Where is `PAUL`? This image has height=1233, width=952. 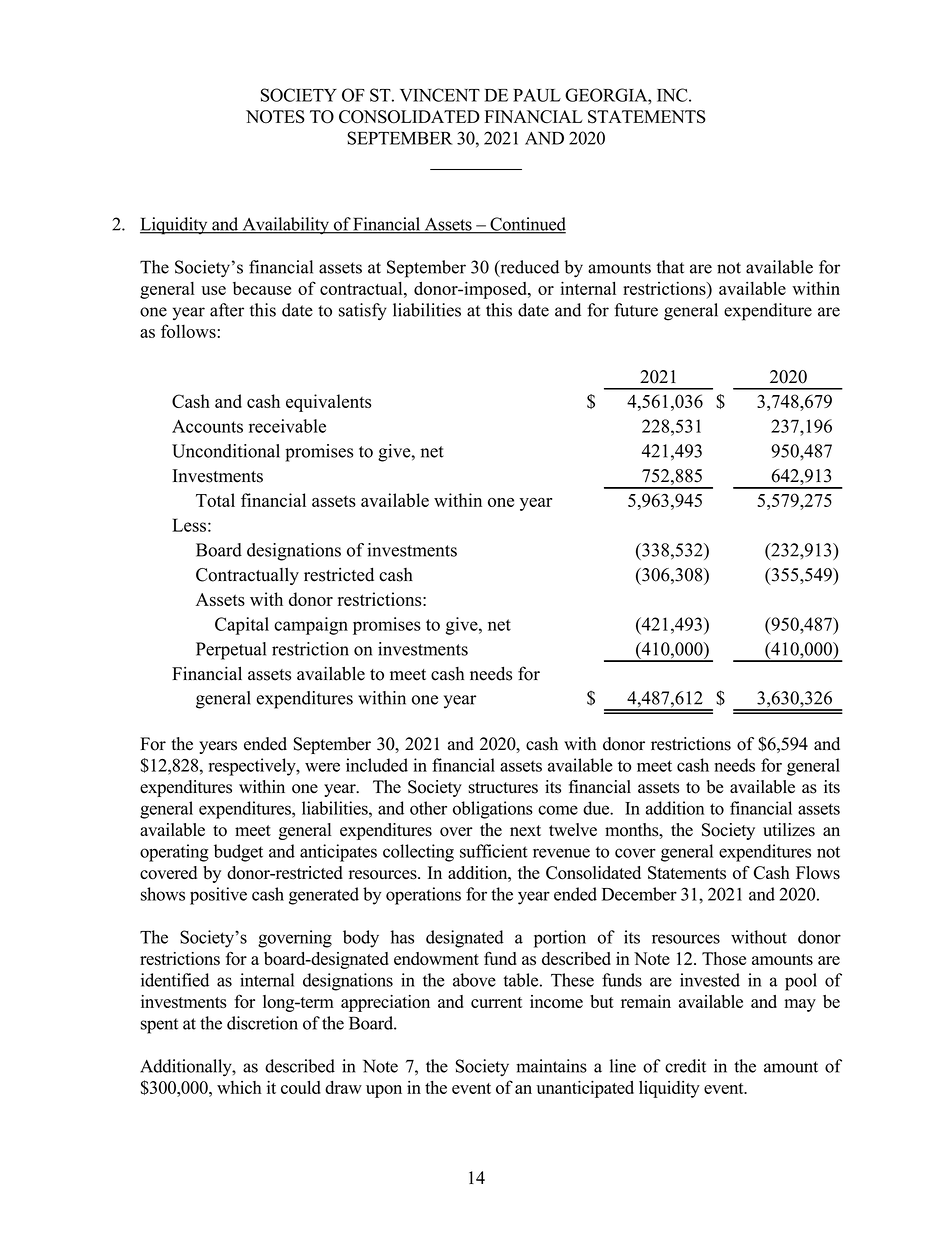 PAUL is located at coordinates (537, 95).
